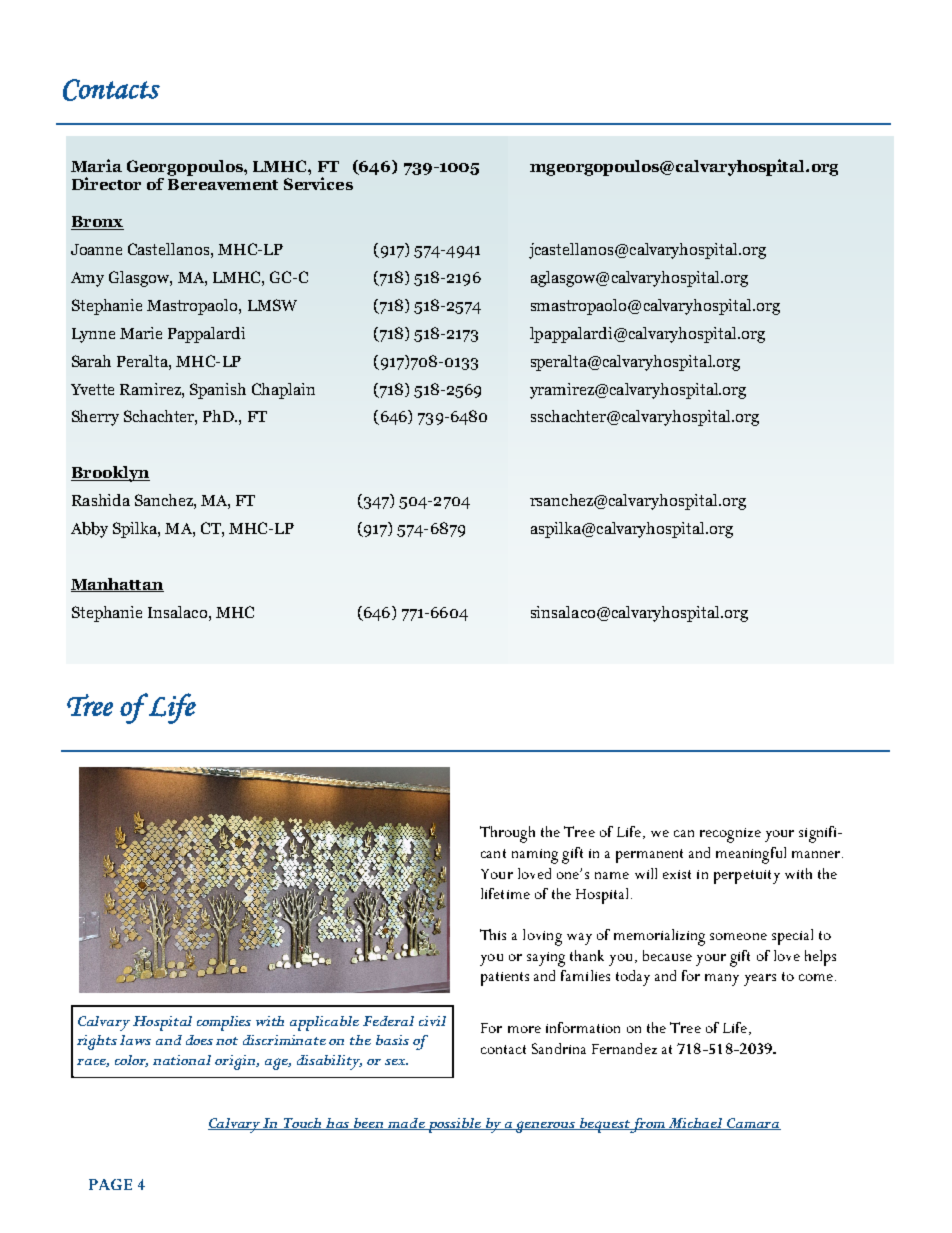  Describe the element at coordinates (223, 184) in the screenshot. I see `Bereavement` at that location.
